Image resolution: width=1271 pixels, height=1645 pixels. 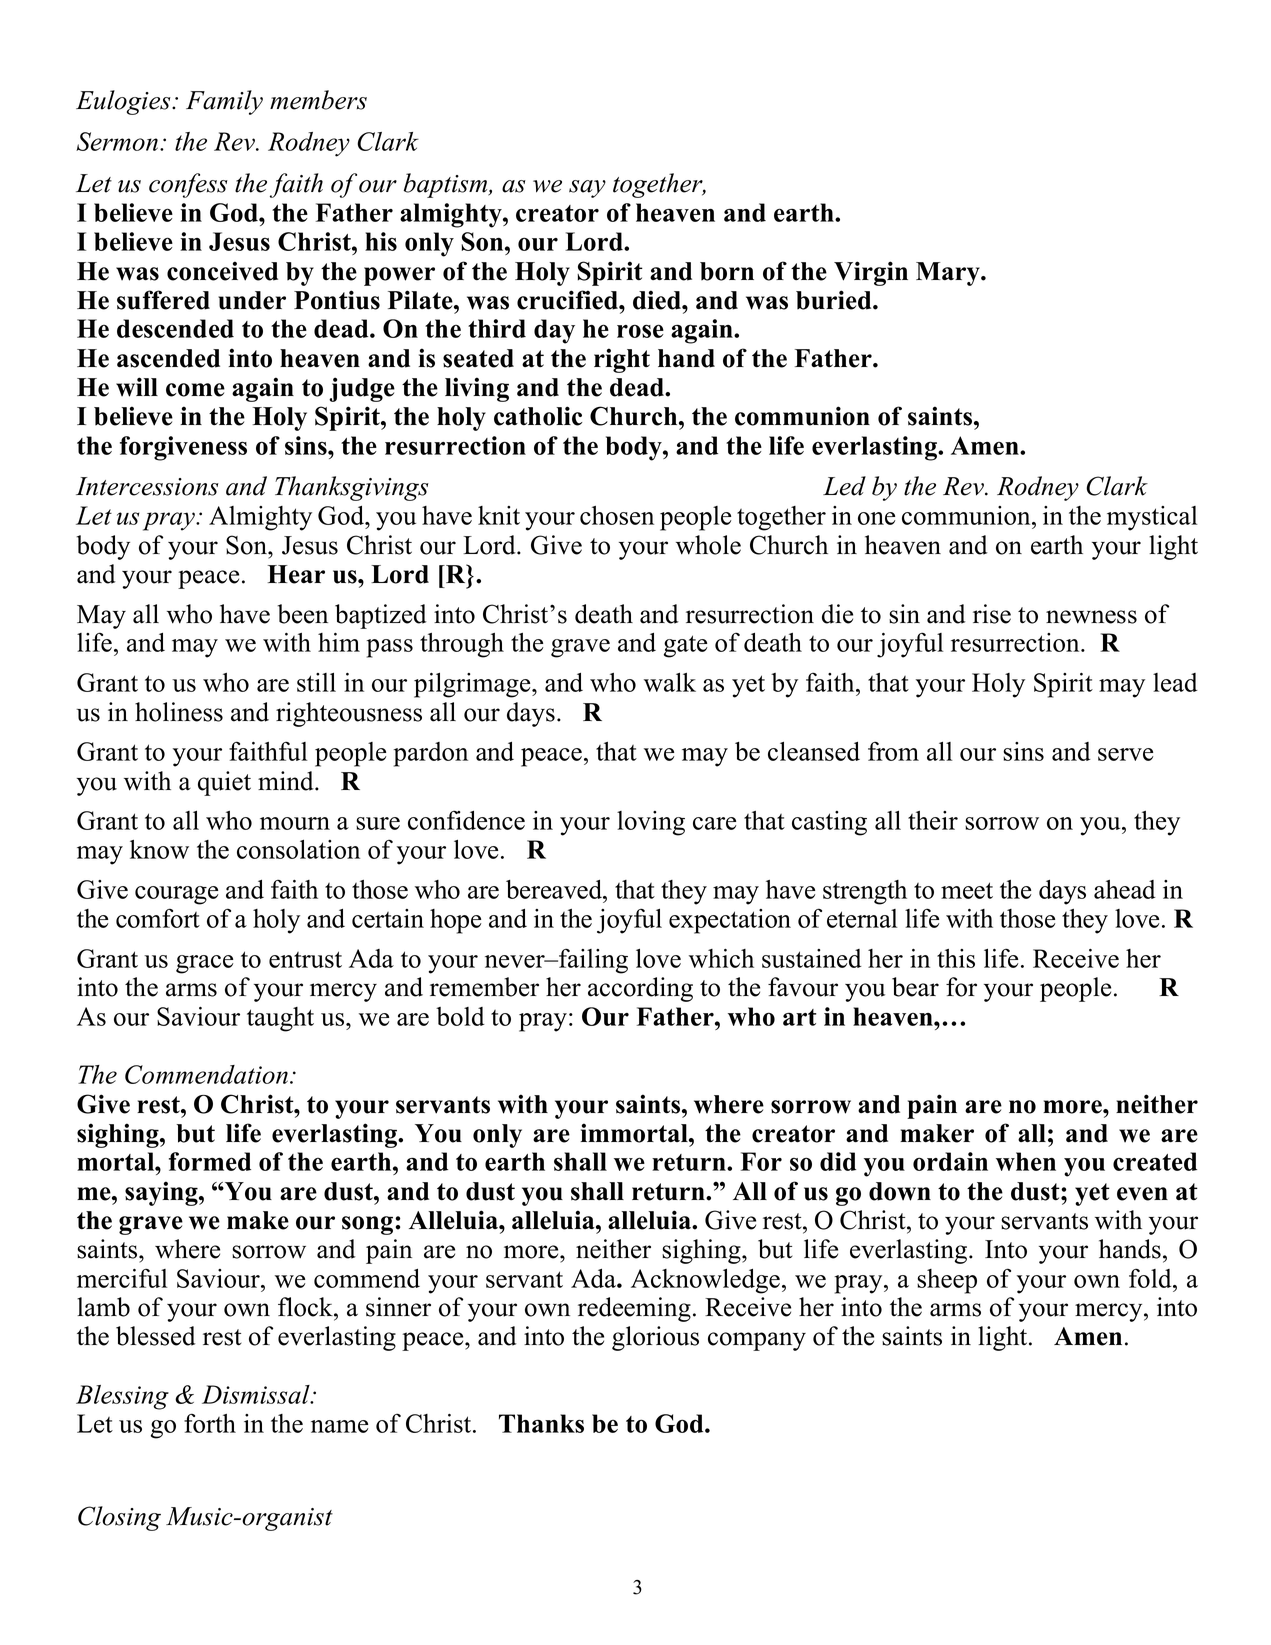 What do you see at coordinates (1091, 617) in the screenshot?
I see `newness` at bounding box center [1091, 617].
